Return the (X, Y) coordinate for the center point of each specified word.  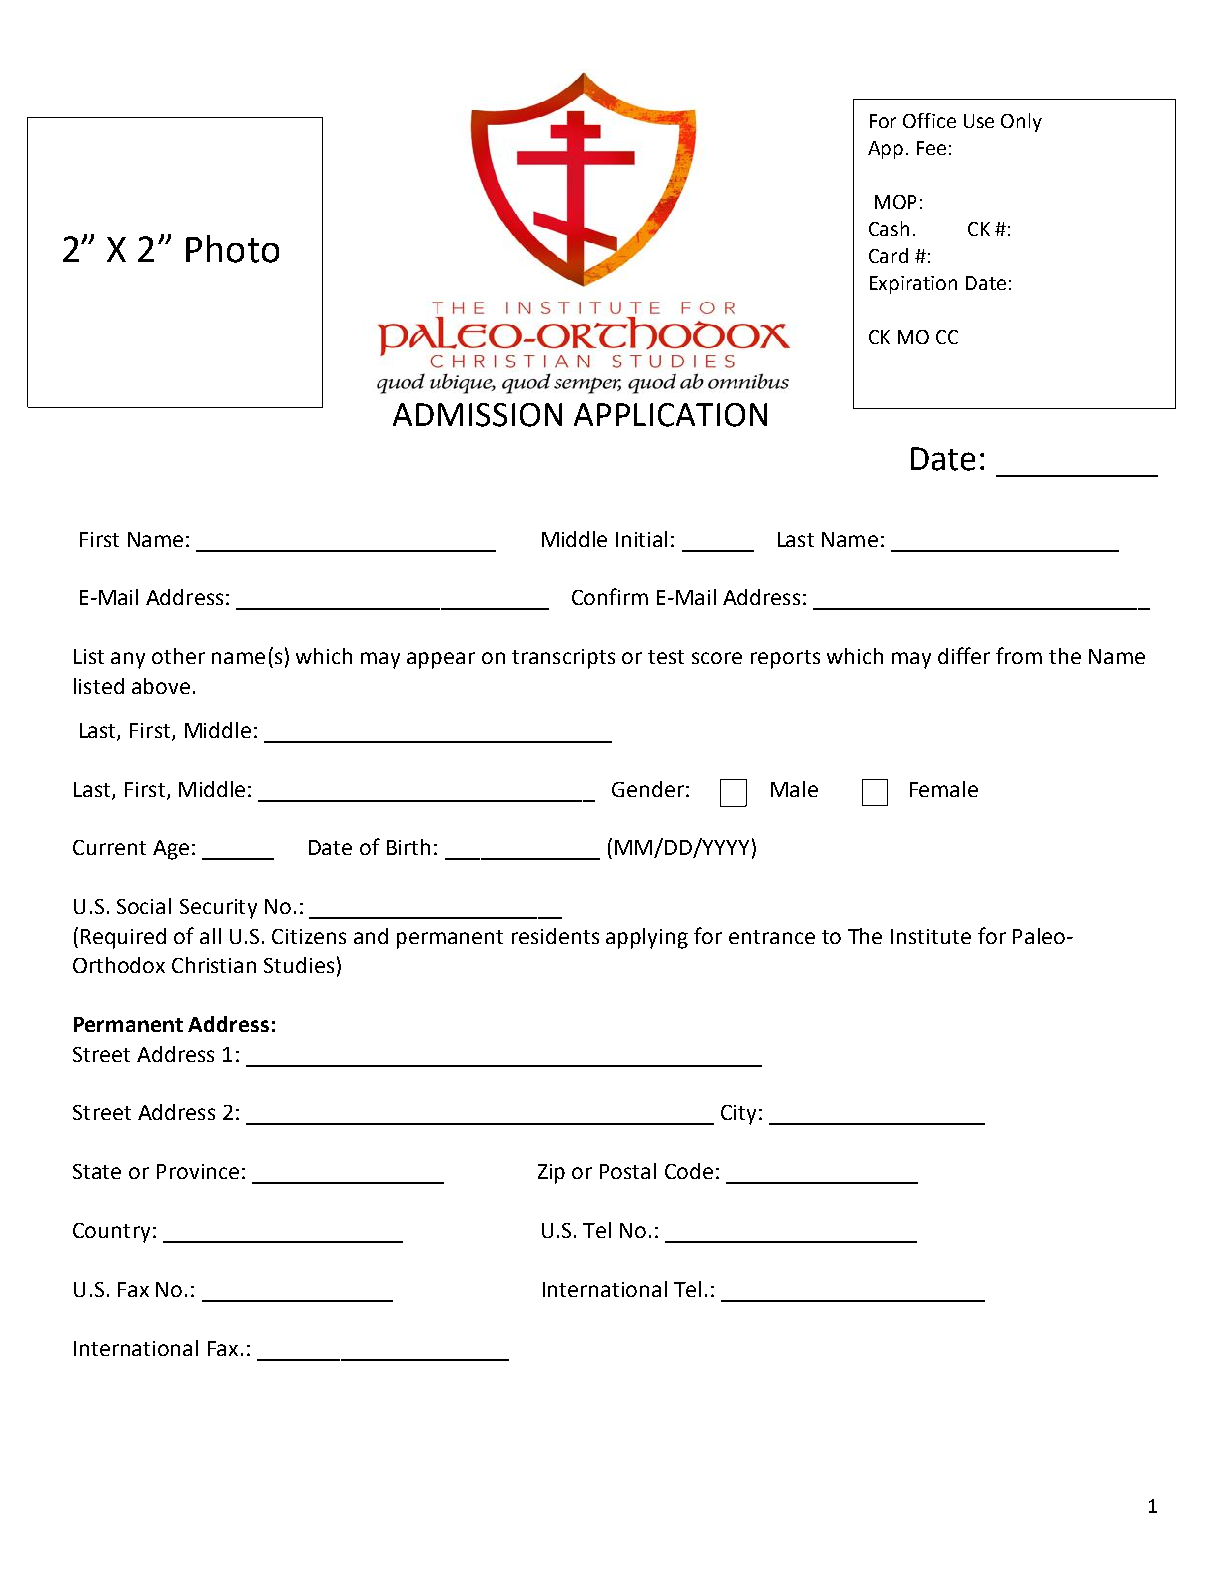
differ (964, 655)
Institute (931, 936)
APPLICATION (670, 415)
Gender (648, 789)
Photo (232, 249)
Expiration (913, 285)
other (178, 656)
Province (198, 1171)
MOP (895, 202)
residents (555, 936)
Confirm (610, 596)
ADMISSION (477, 415)
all (210, 936)
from (1019, 655)
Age (171, 850)
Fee (931, 148)
